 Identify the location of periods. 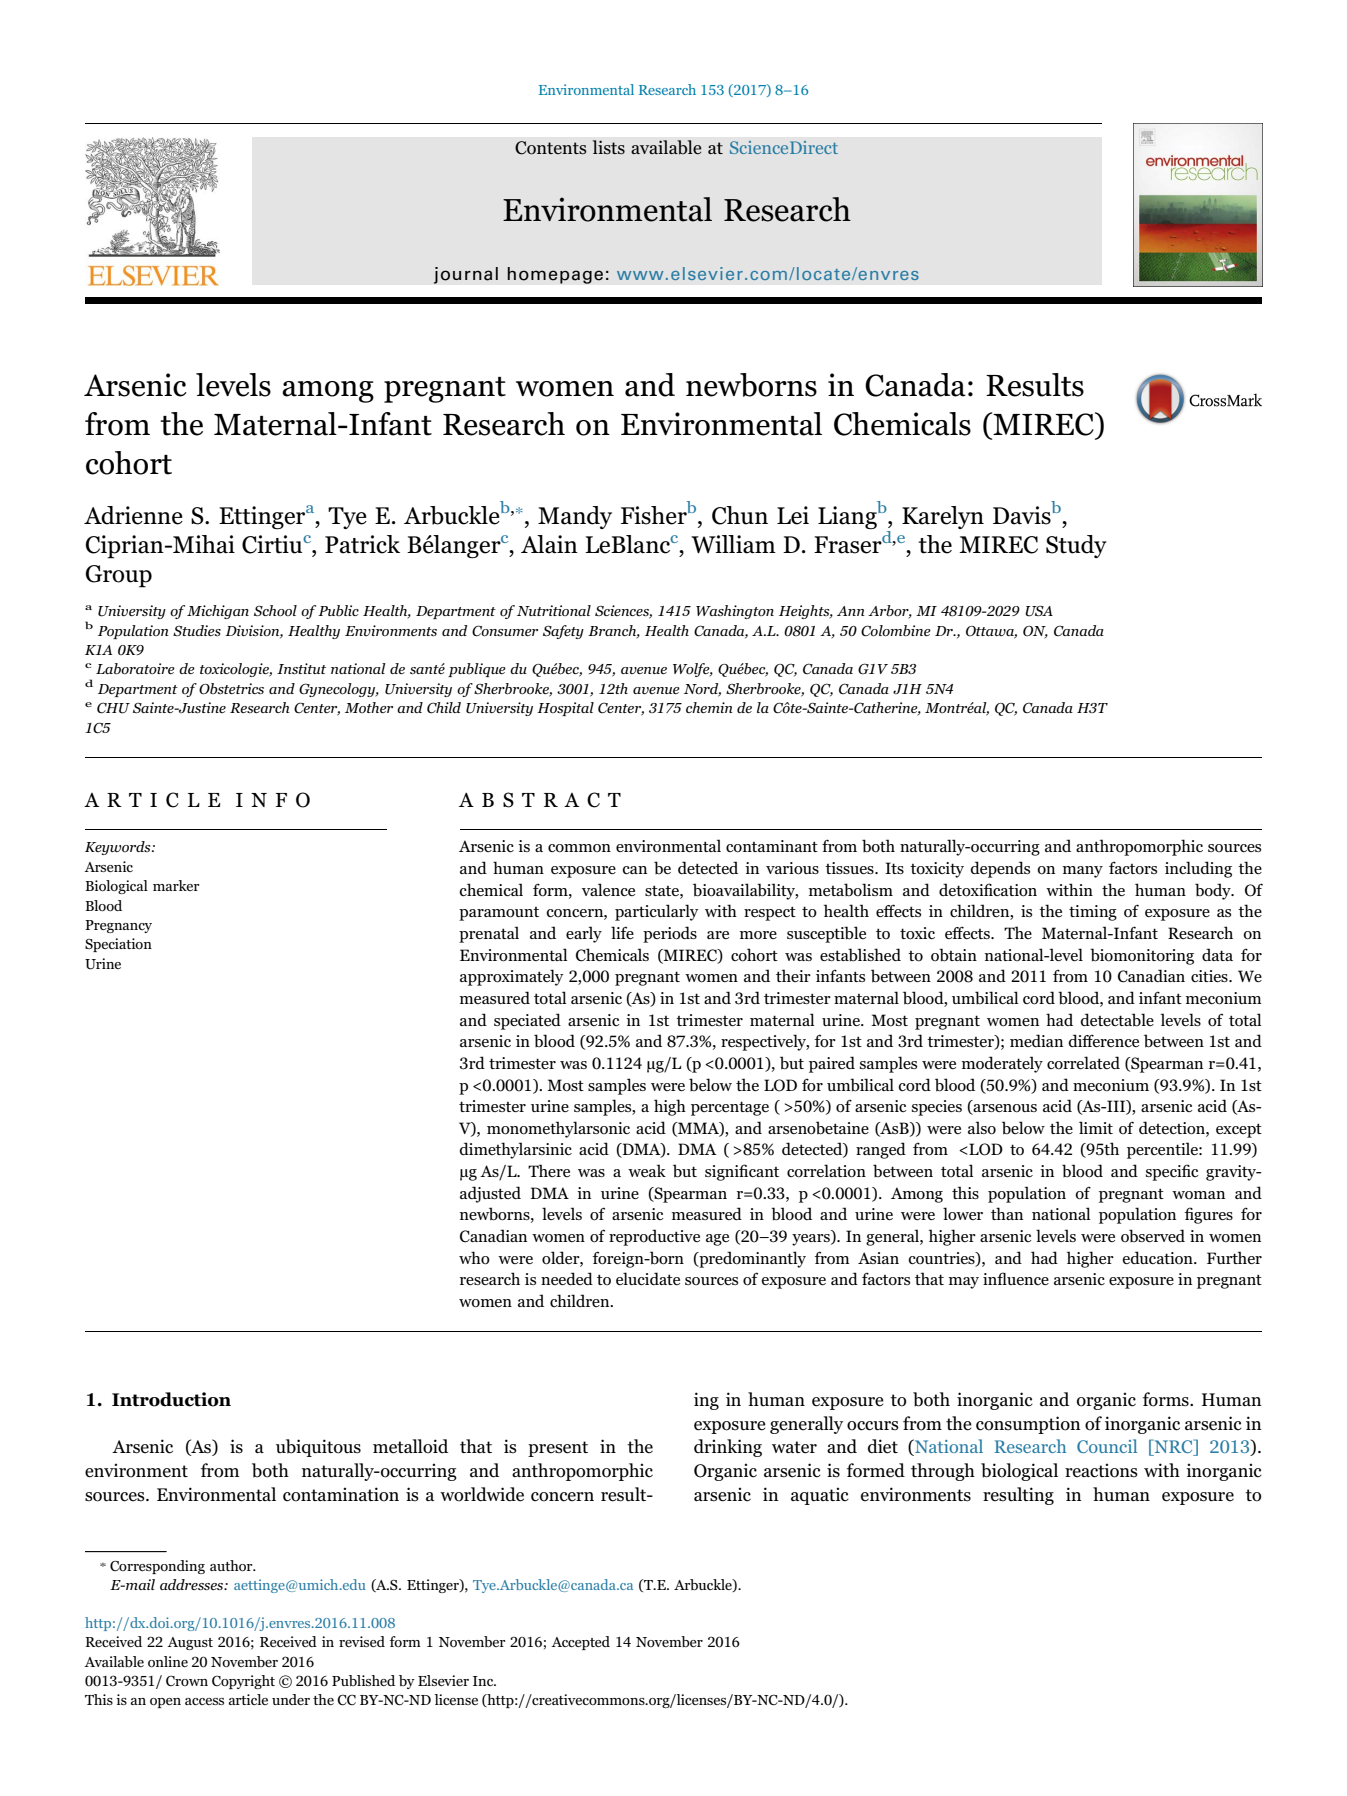
(670, 934).
